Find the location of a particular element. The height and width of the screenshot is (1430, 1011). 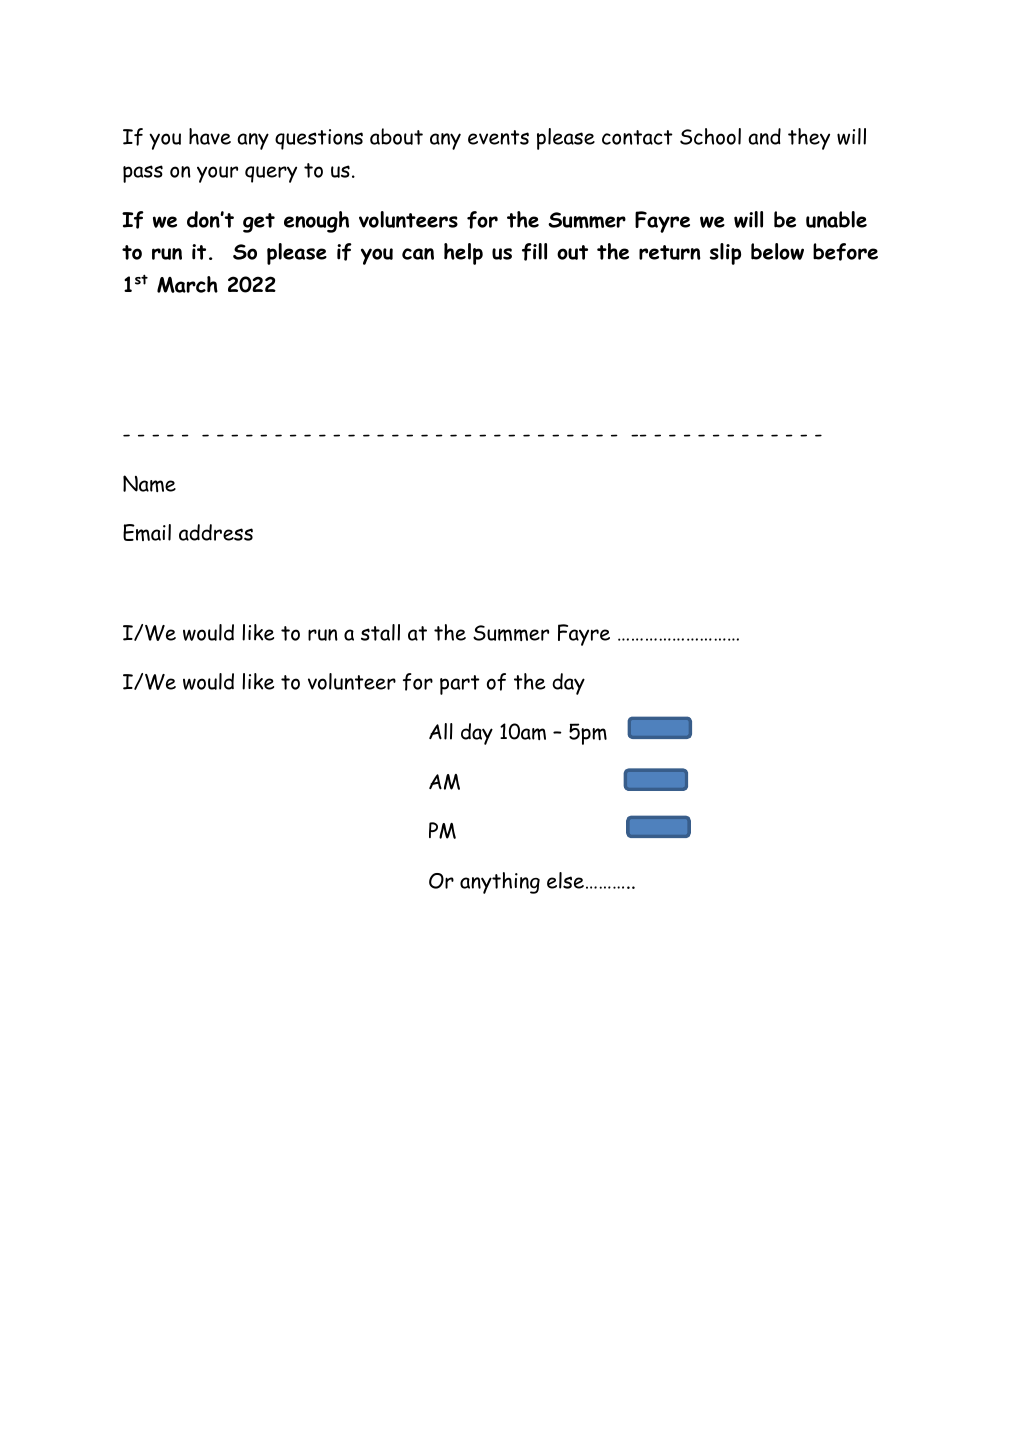

your is located at coordinates (217, 174).
